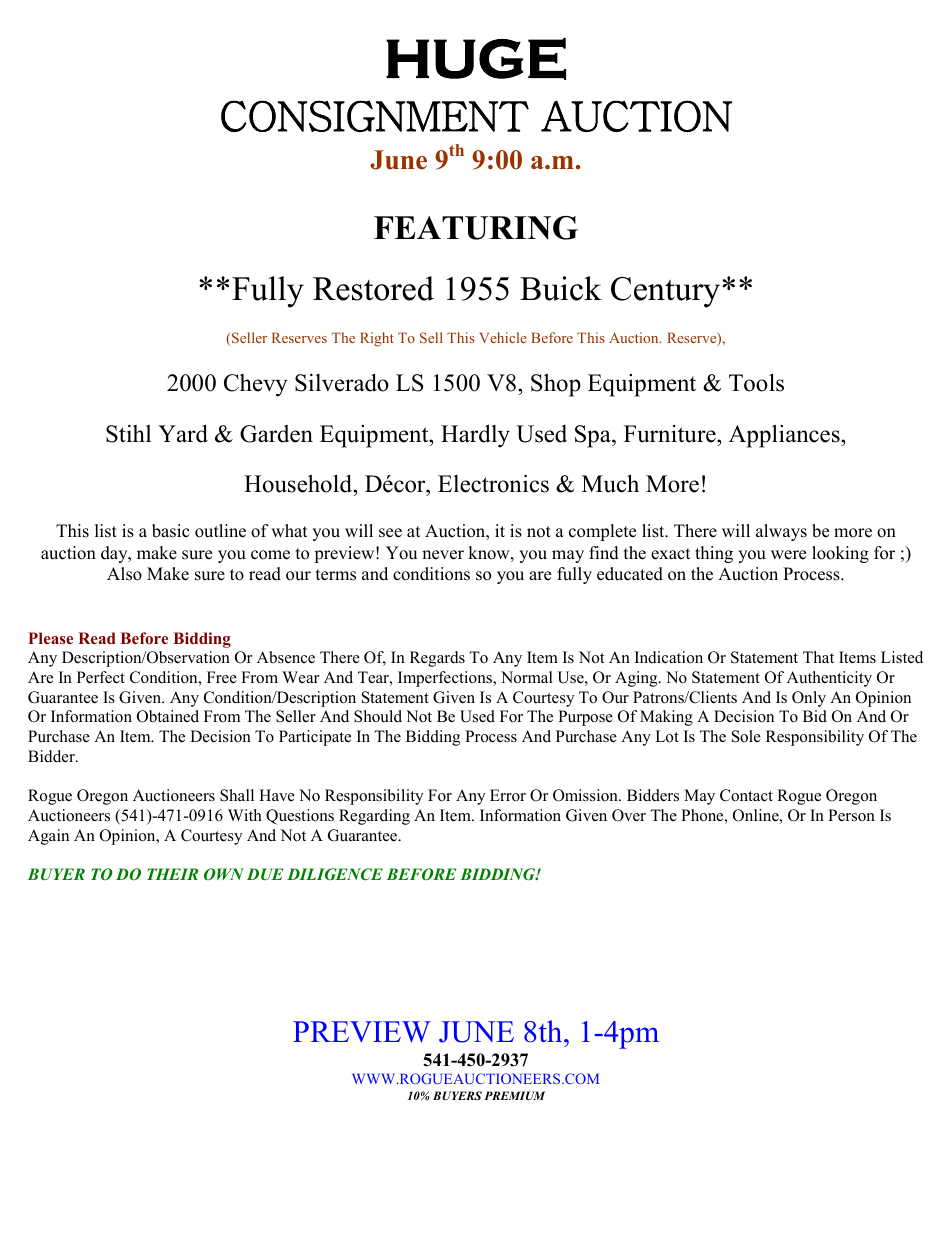 This document has width=952, height=1233. What do you see at coordinates (514, 1095) in the document?
I see `PREMIUM` at bounding box center [514, 1095].
